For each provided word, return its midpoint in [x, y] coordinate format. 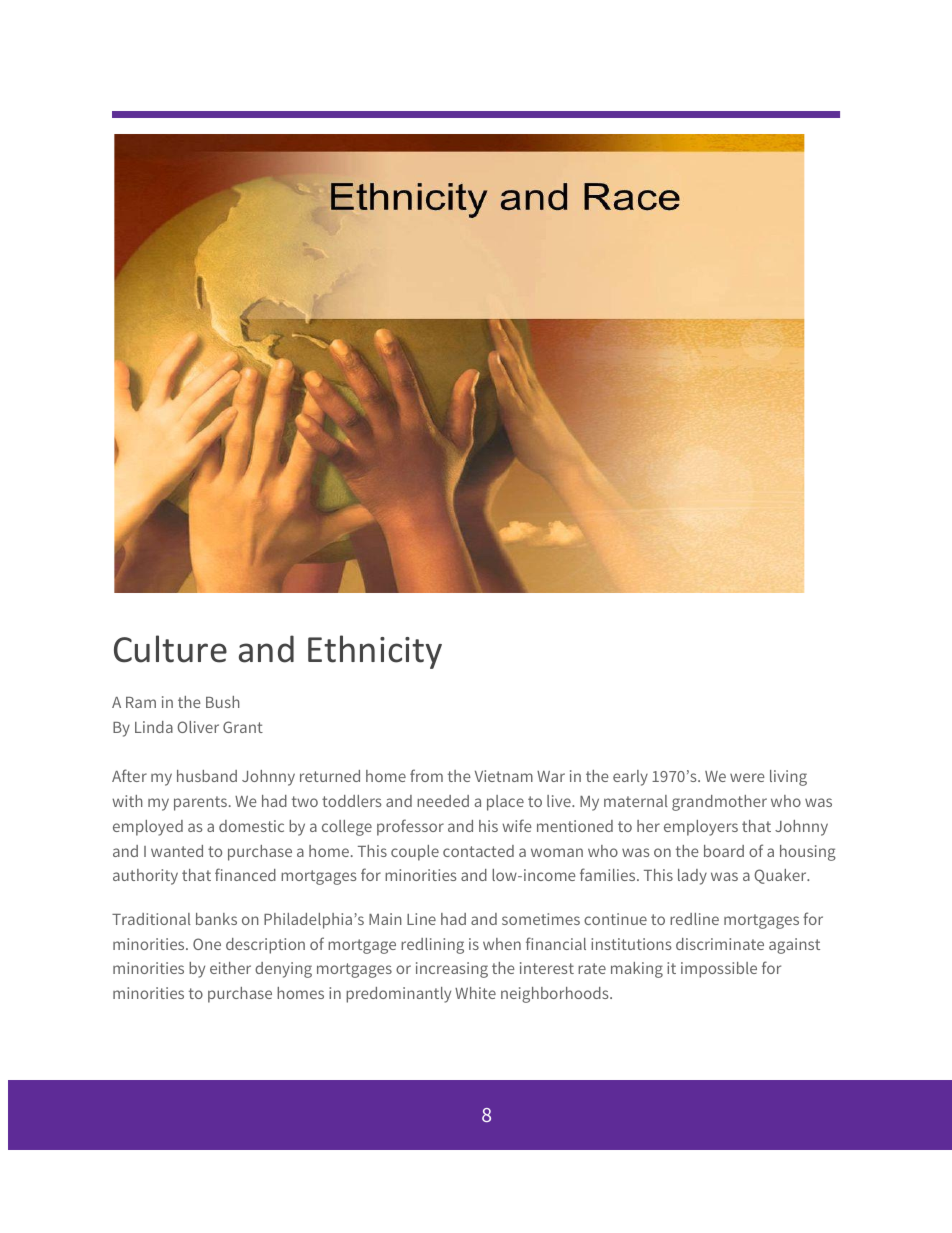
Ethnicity [375, 652]
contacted [478, 851]
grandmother [719, 803]
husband [207, 776]
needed [443, 801]
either [230, 968]
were [747, 777]
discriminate [720, 944]
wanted [177, 851]
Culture [170, 649]
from [426, 775]
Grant [243, 727]
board [724, 851]
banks [216, 919]
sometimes [541, 919]
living [788, 778]
